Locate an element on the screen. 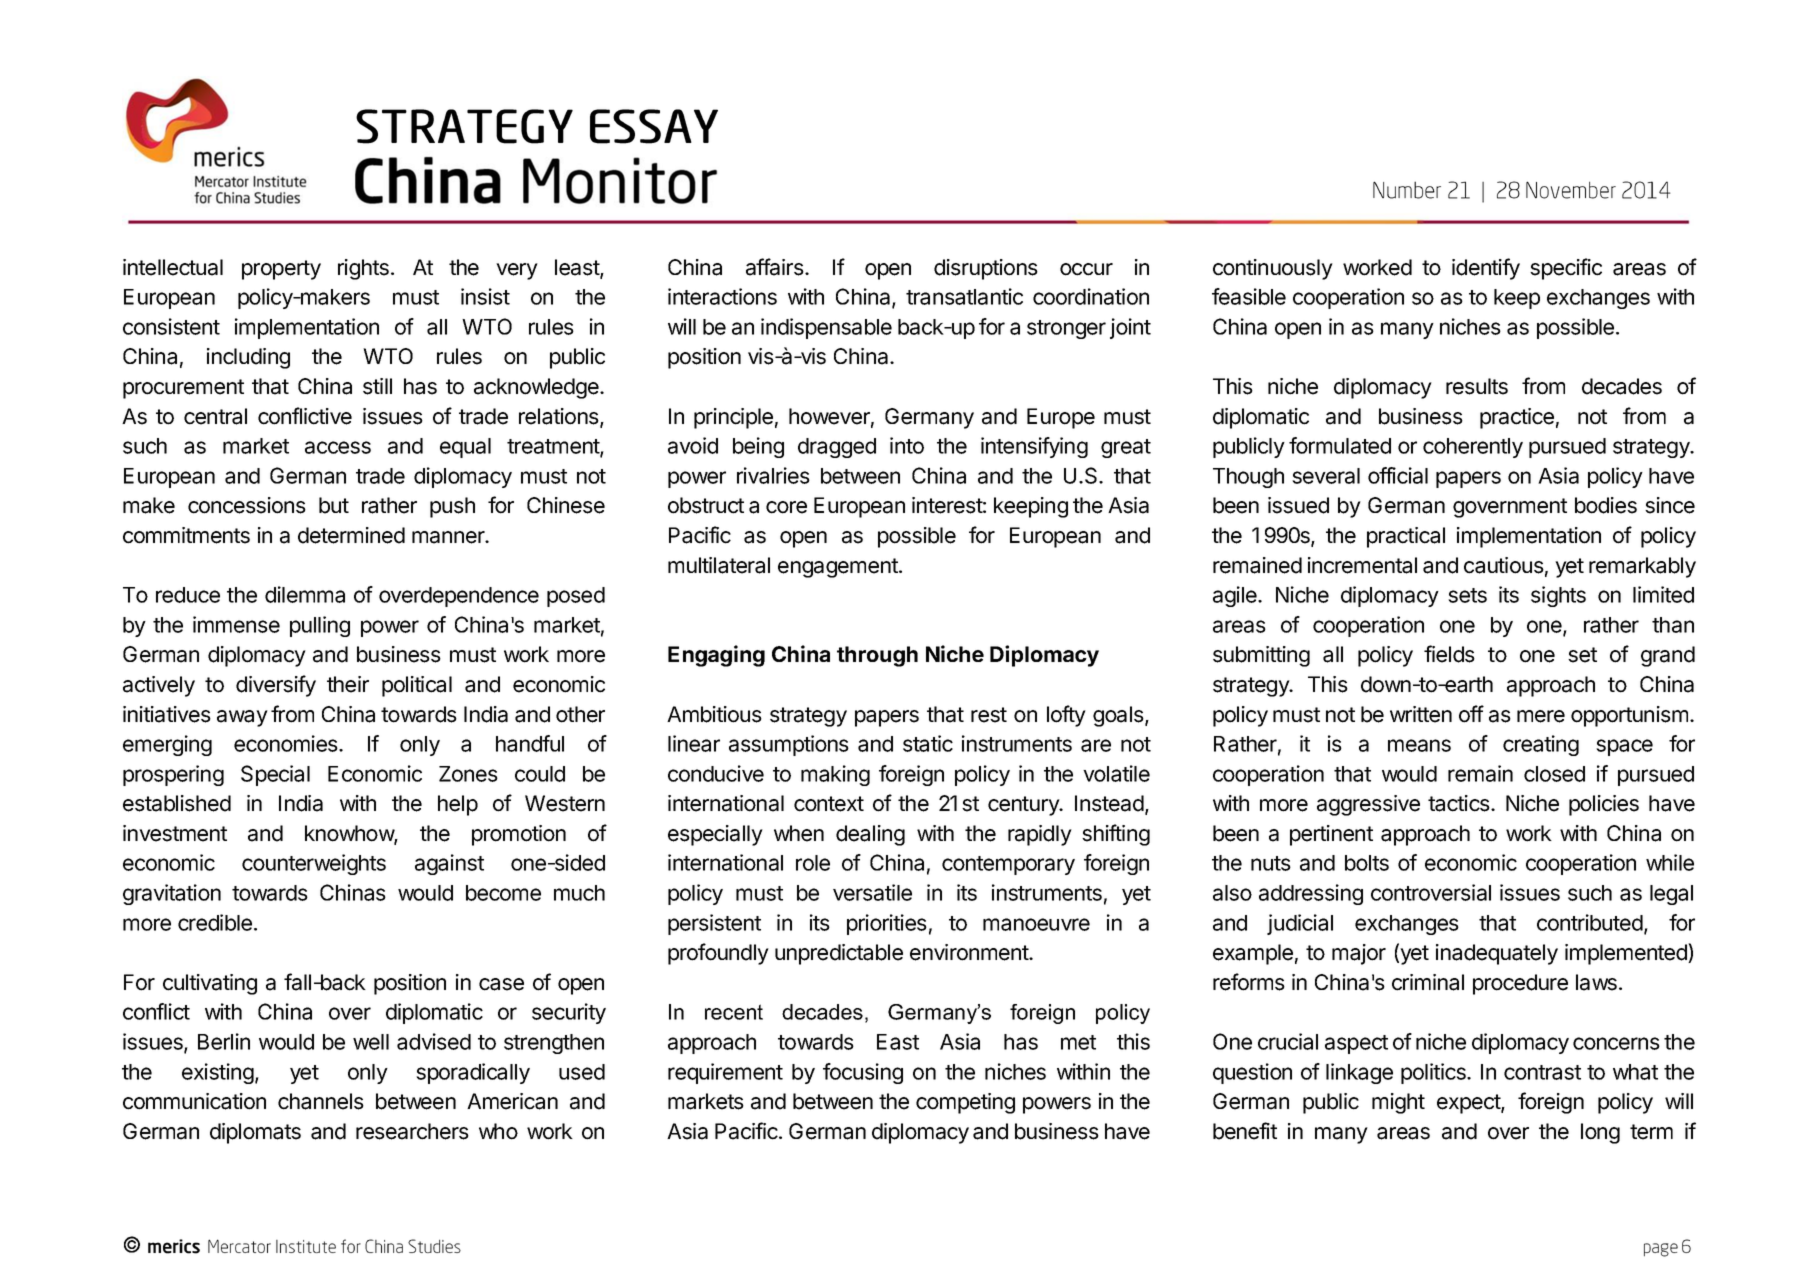 This screenshot has width=1818, height=1285. bodies is located at coordinates (1606, 505).
